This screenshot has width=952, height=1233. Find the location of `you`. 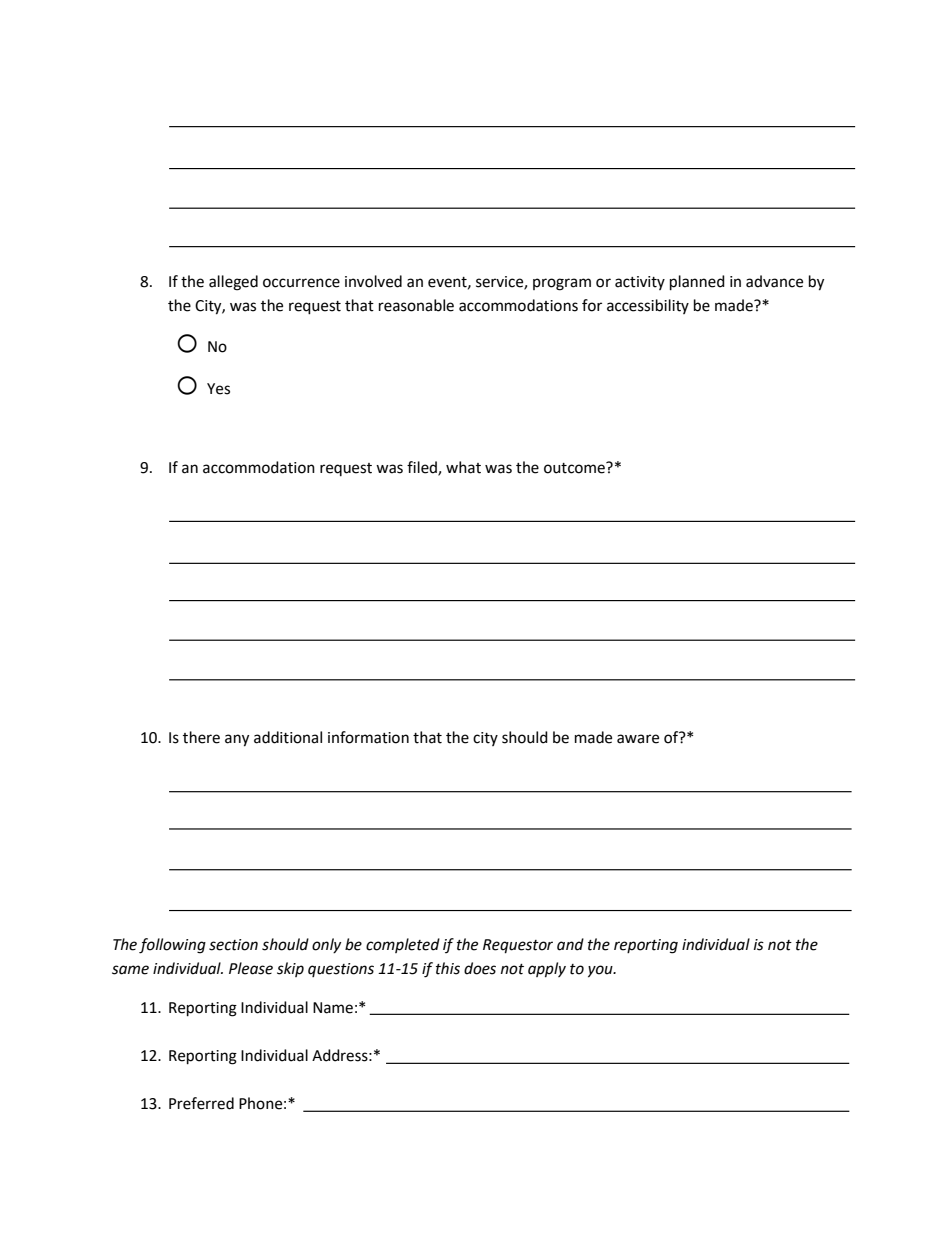

you is located at coordinates (601, 971).
